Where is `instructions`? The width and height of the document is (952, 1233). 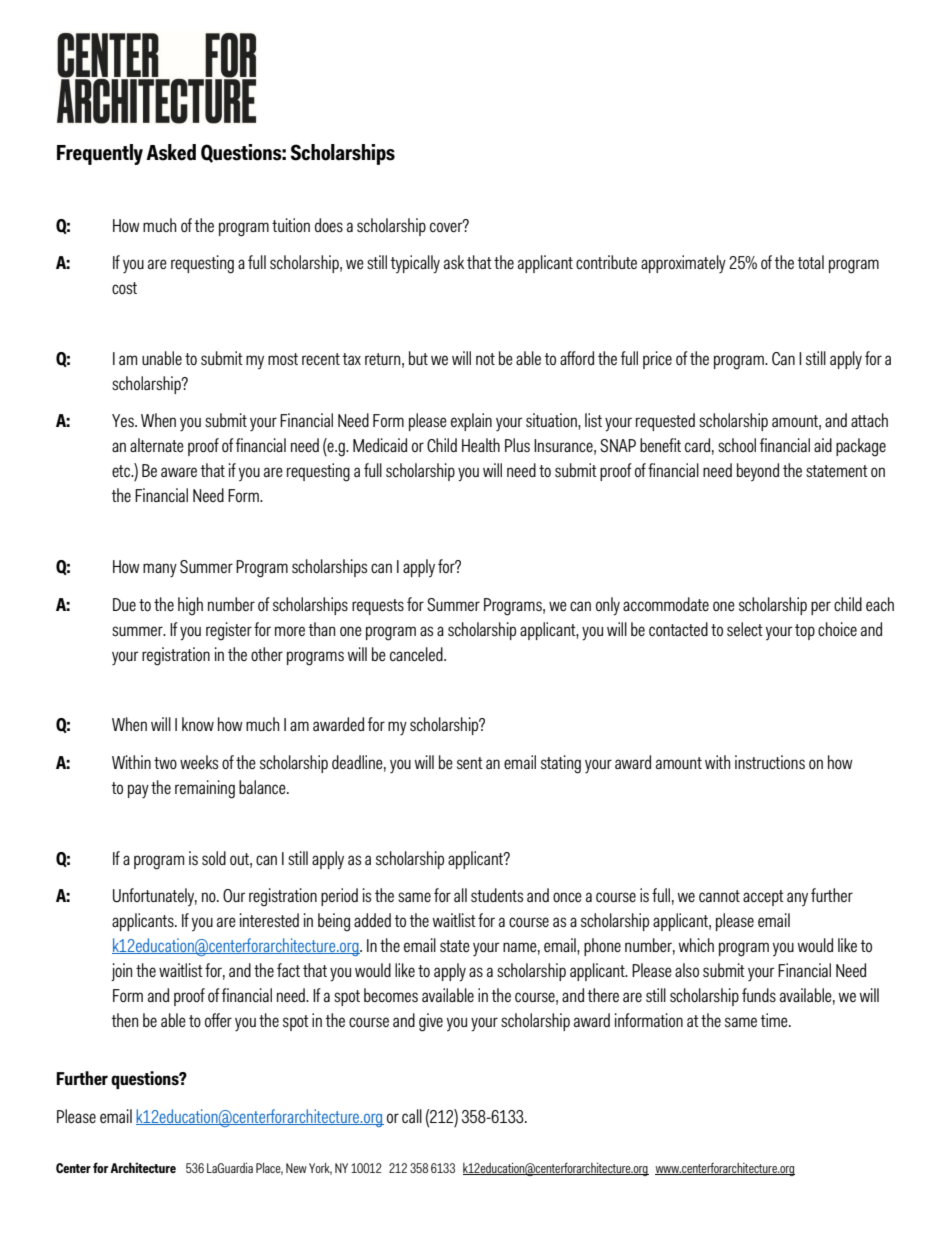 instructions is located at coordinates (770, 762).
